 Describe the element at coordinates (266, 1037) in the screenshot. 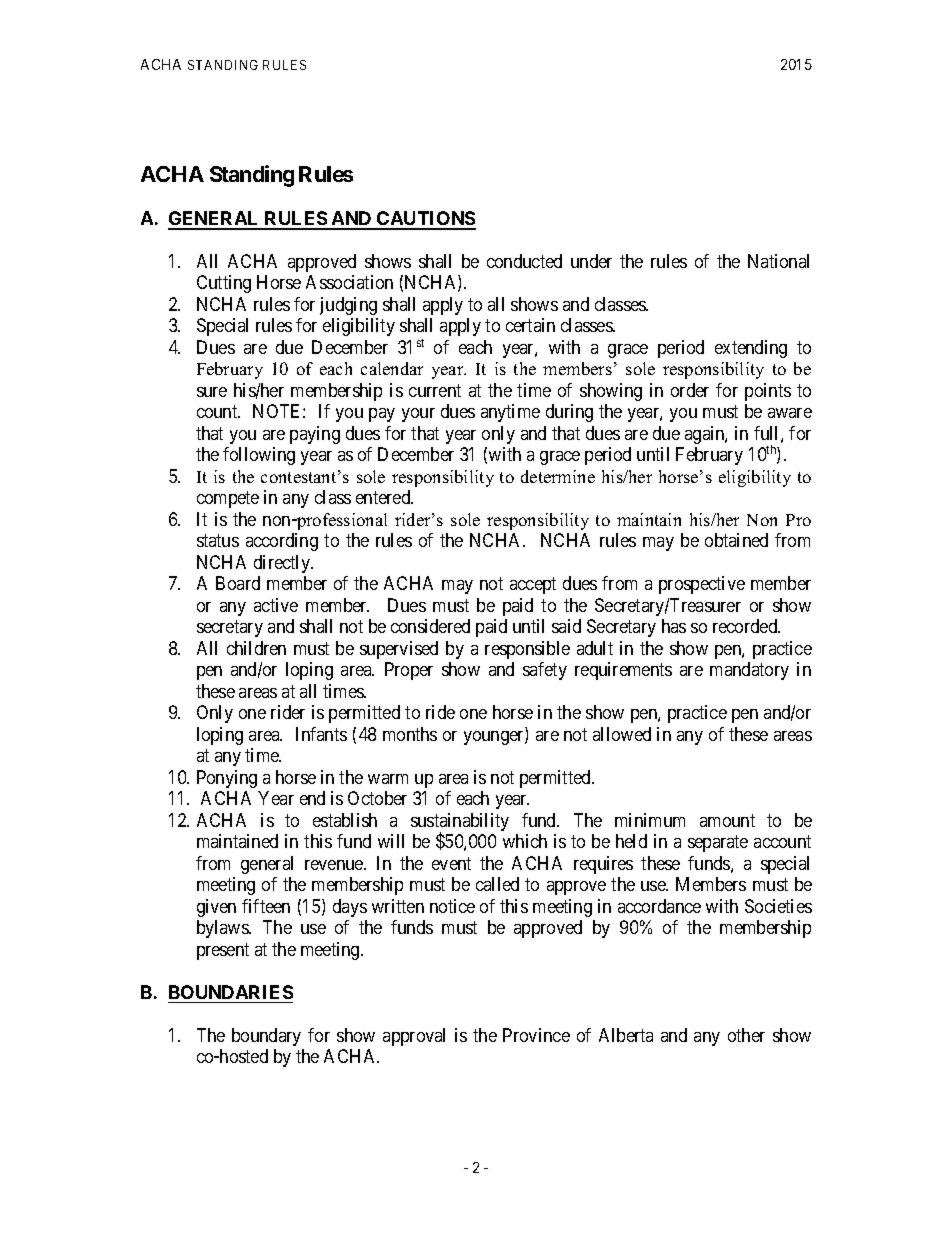

I see `boundary` at that location.
